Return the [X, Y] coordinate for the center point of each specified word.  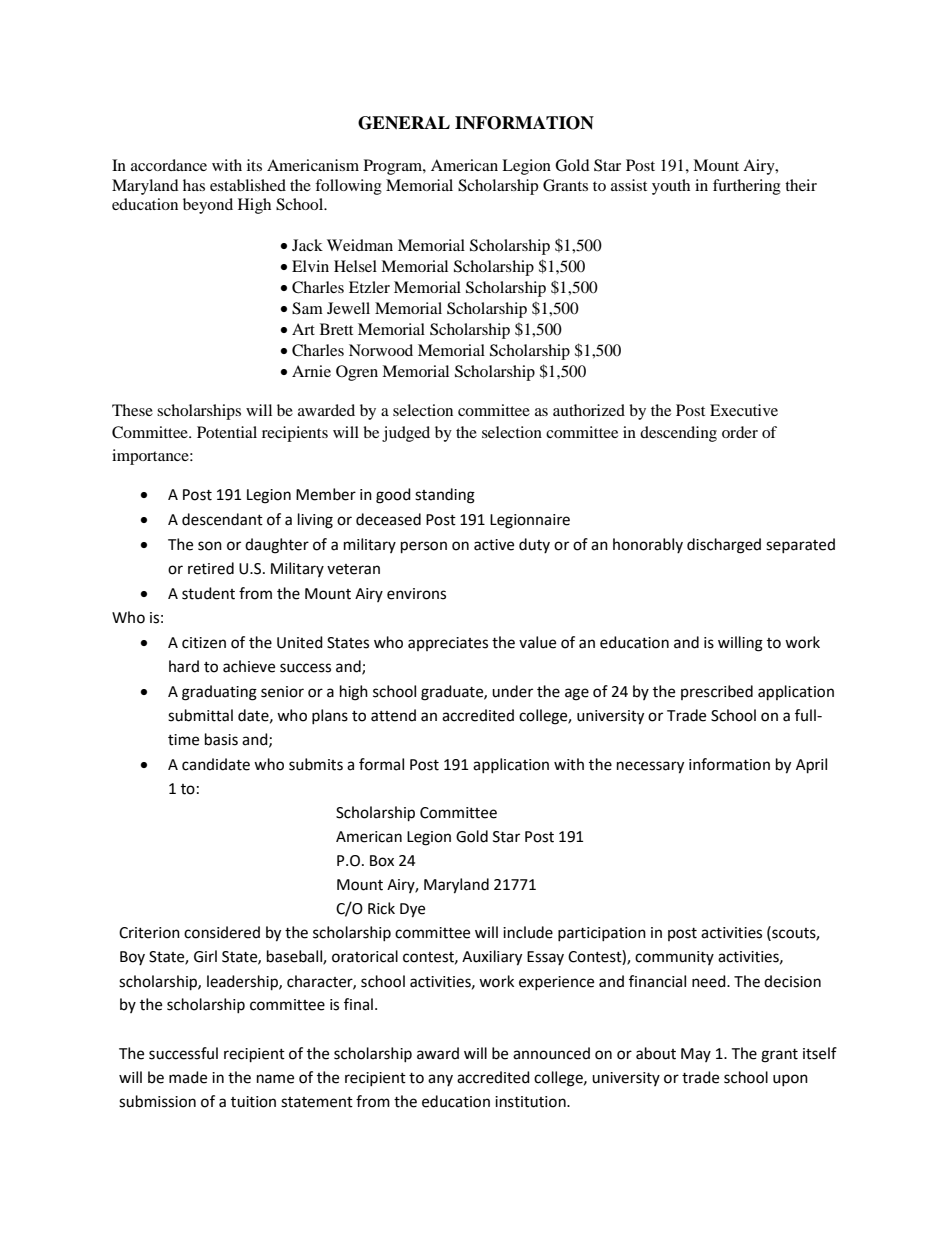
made [188, 1077]
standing [445, 496]
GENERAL [404, 123]
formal [381, 764]
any [440, 1080]
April [811, 766]
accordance [169, 165]
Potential [227, 432]
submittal [200, 715]
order [740, 432]
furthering [747, 187]
